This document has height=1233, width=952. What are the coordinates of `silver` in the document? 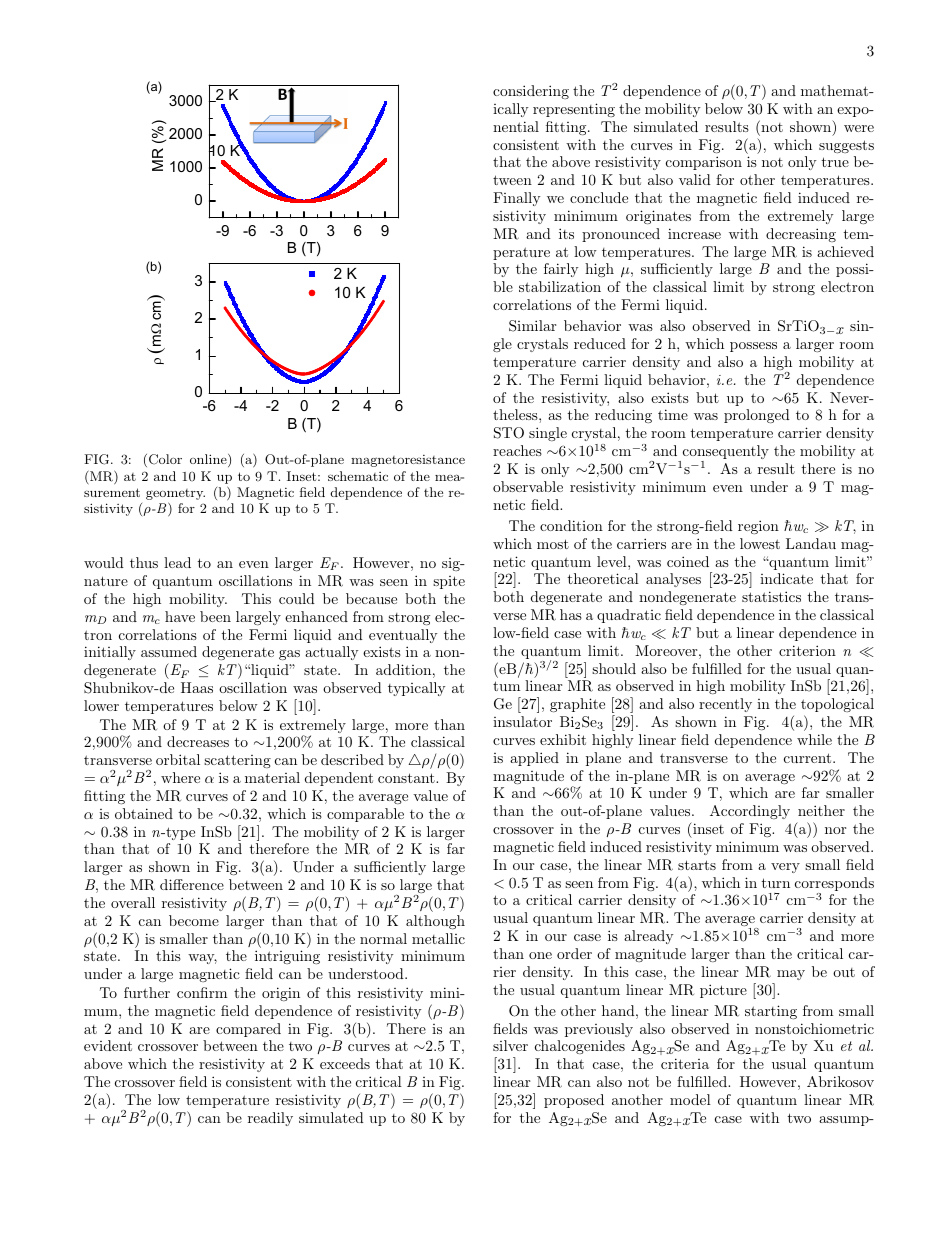 It's located at (510, 1045).
